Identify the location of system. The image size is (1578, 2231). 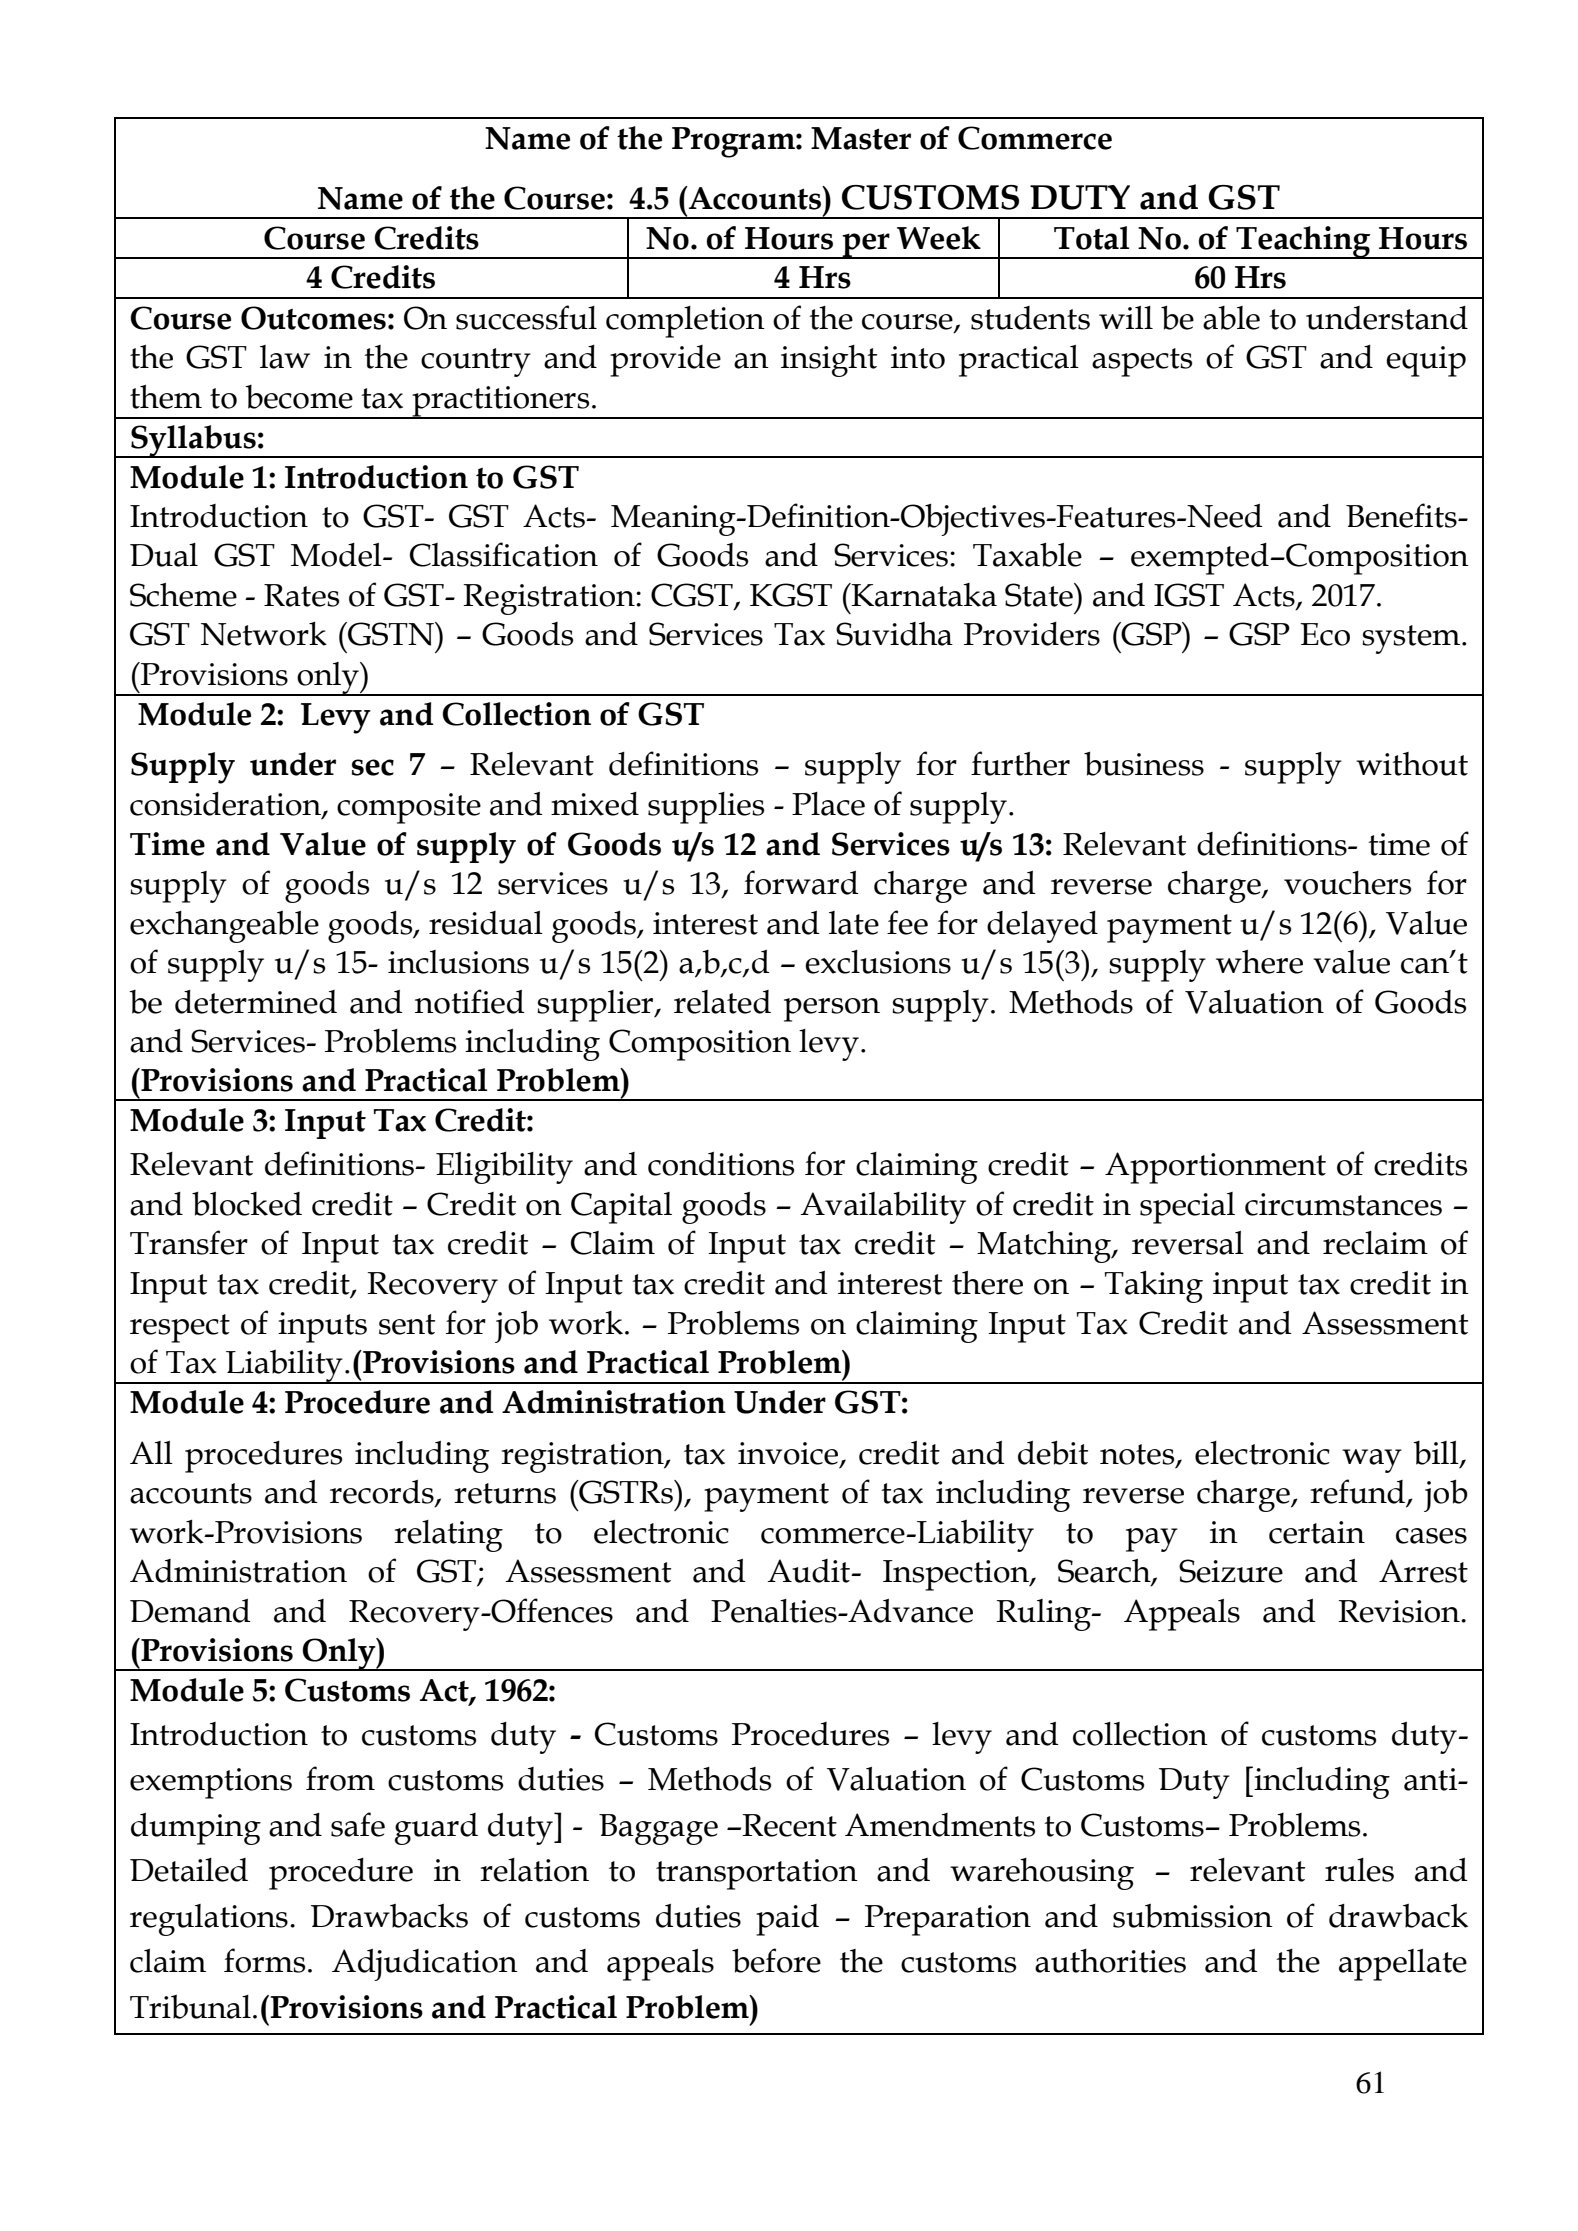
(1412, 639).
